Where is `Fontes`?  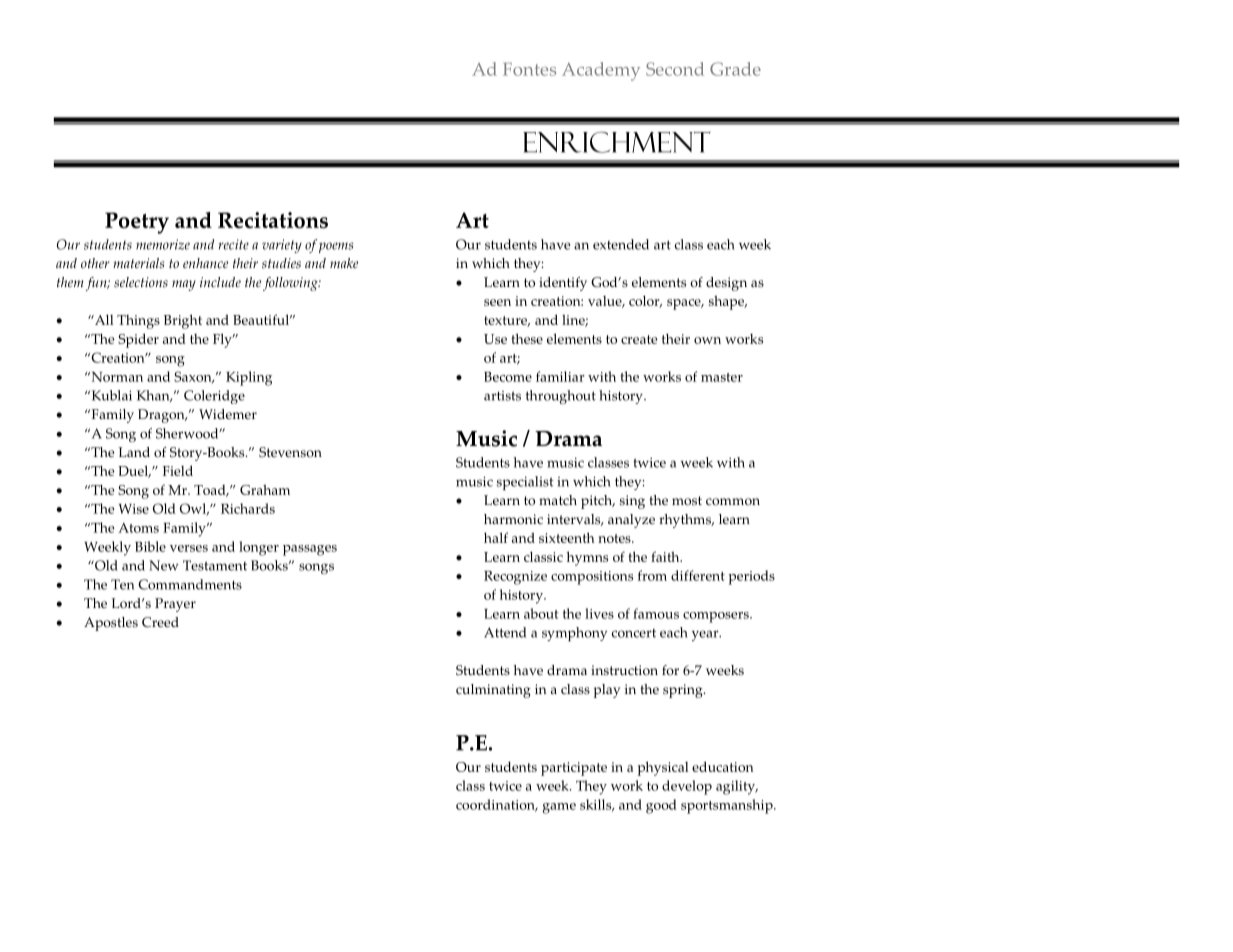
Fontes is located at coordinates (529, 69).
